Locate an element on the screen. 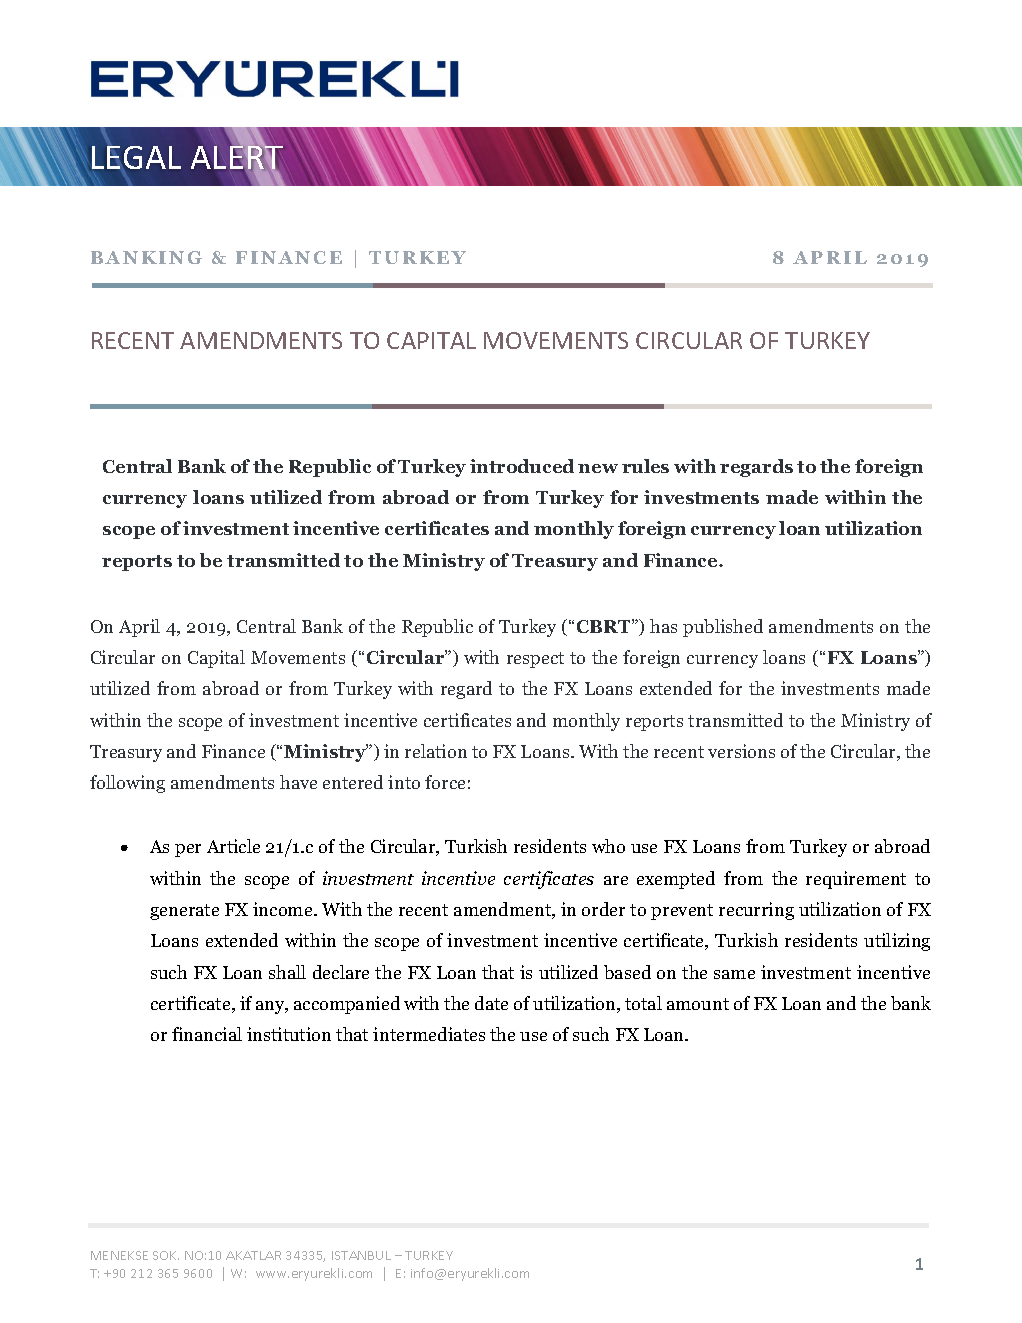 The height and width of the screenshot is (1323, 1022). SOK is located at coordinates (166, 1255).
